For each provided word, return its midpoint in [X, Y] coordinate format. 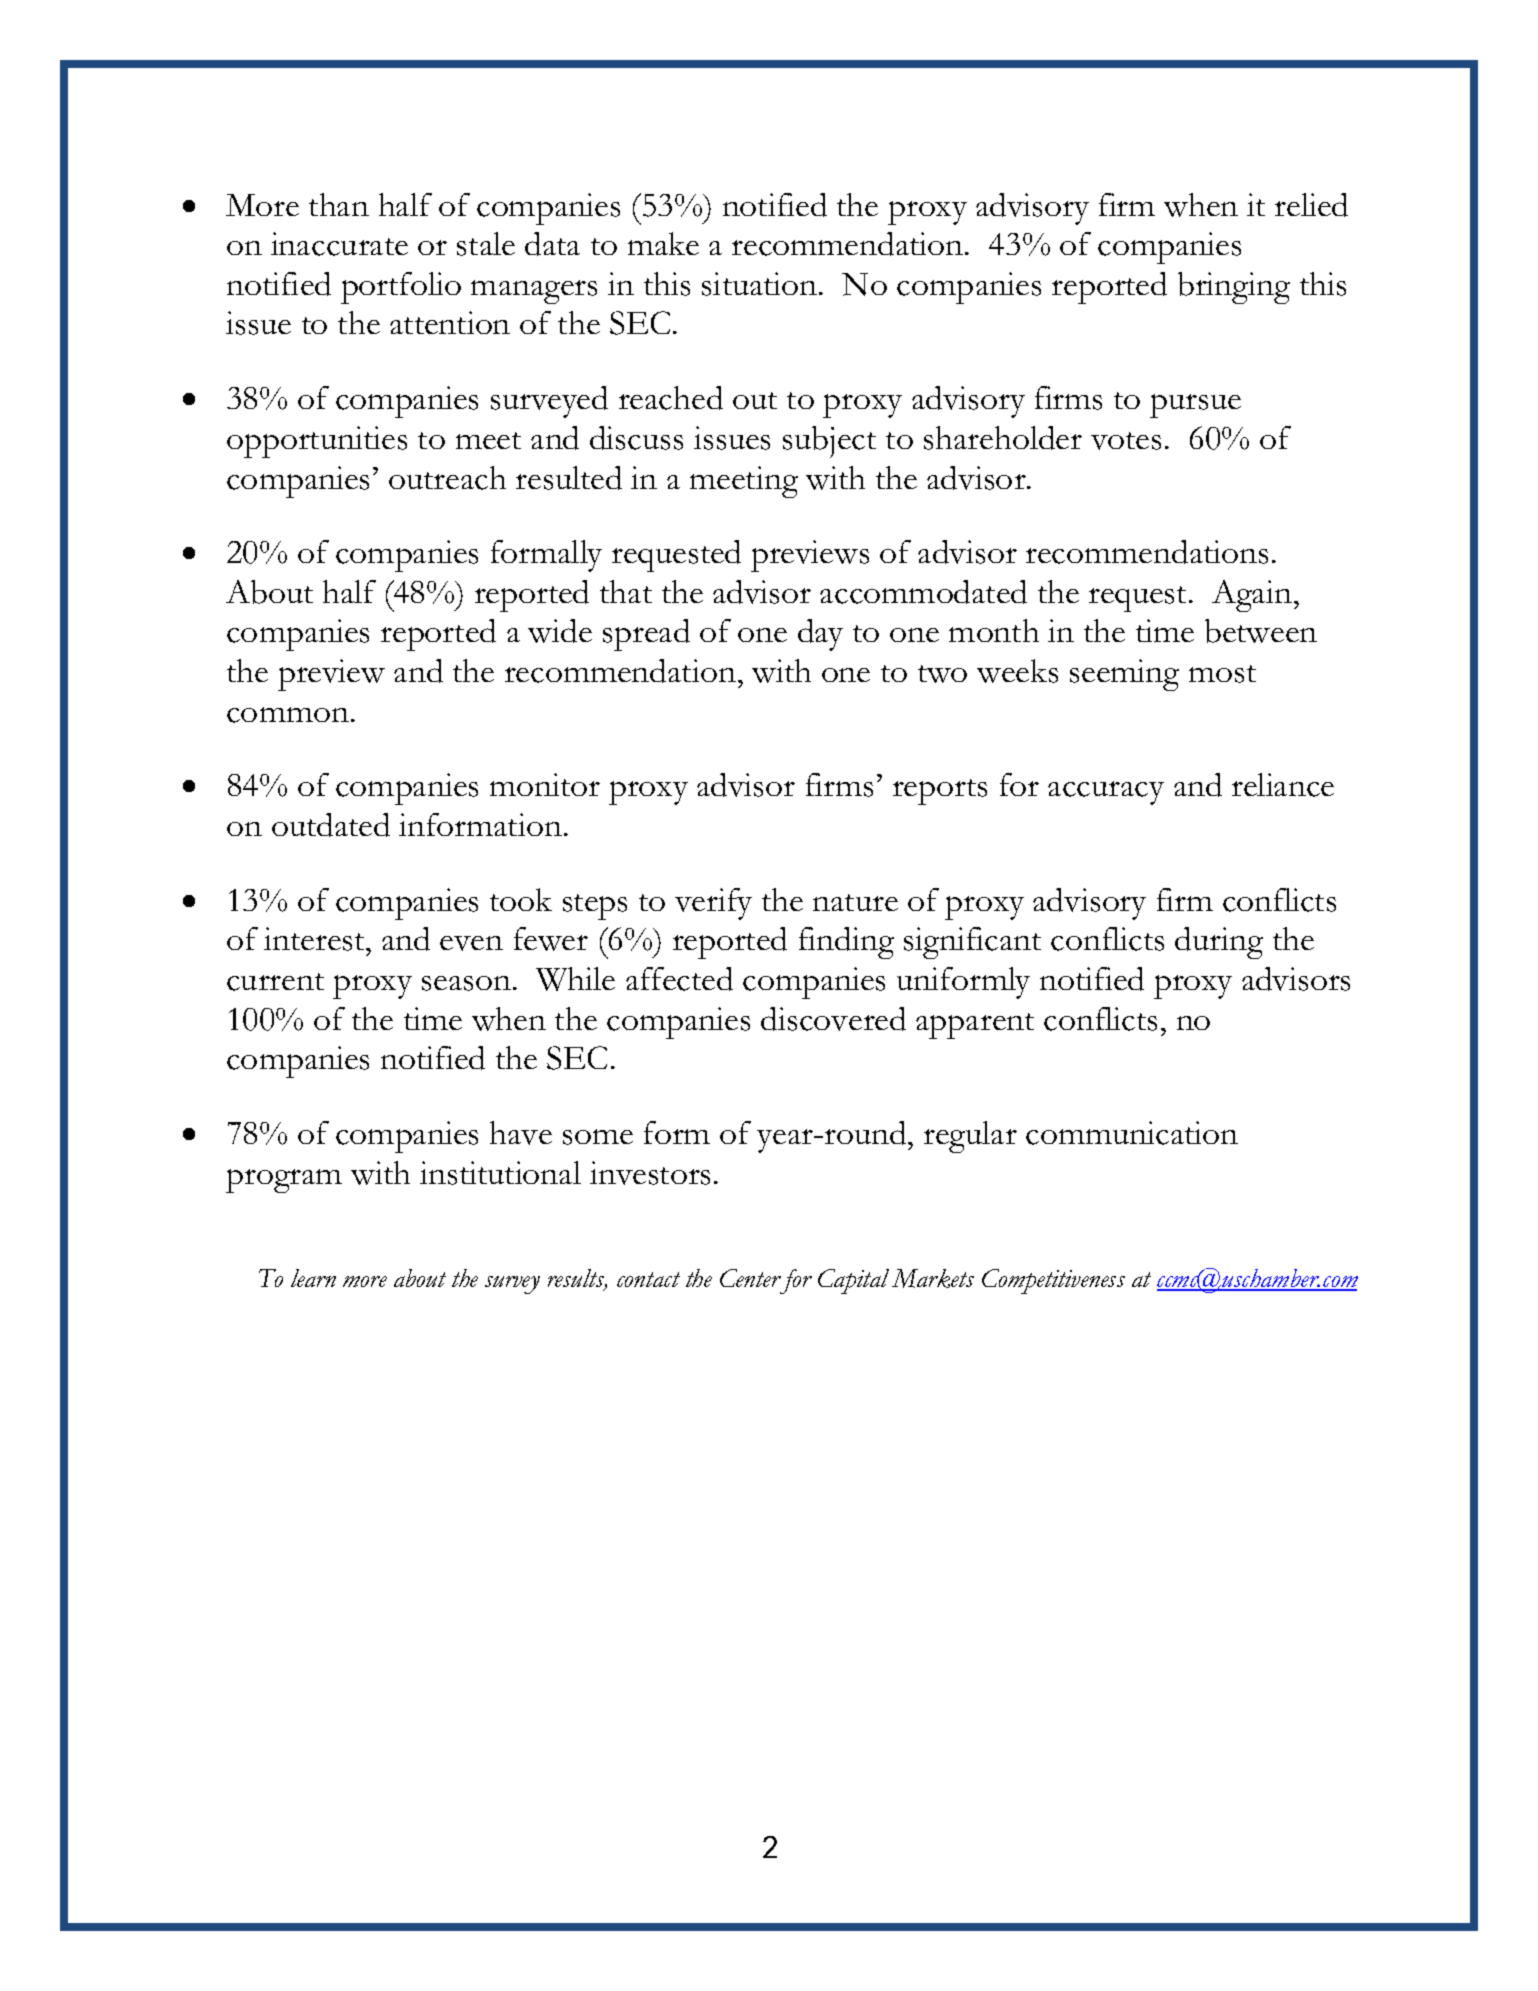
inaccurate [339, 244]
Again [1252, 596]
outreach [447, 478]
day [820, 635]
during [1219, 943]
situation [761, 284]
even [471, 943]
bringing [1234, 288]
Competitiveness [1053, 1281]
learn [313, 1278]
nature [855, 902]
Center [750, 1278]
